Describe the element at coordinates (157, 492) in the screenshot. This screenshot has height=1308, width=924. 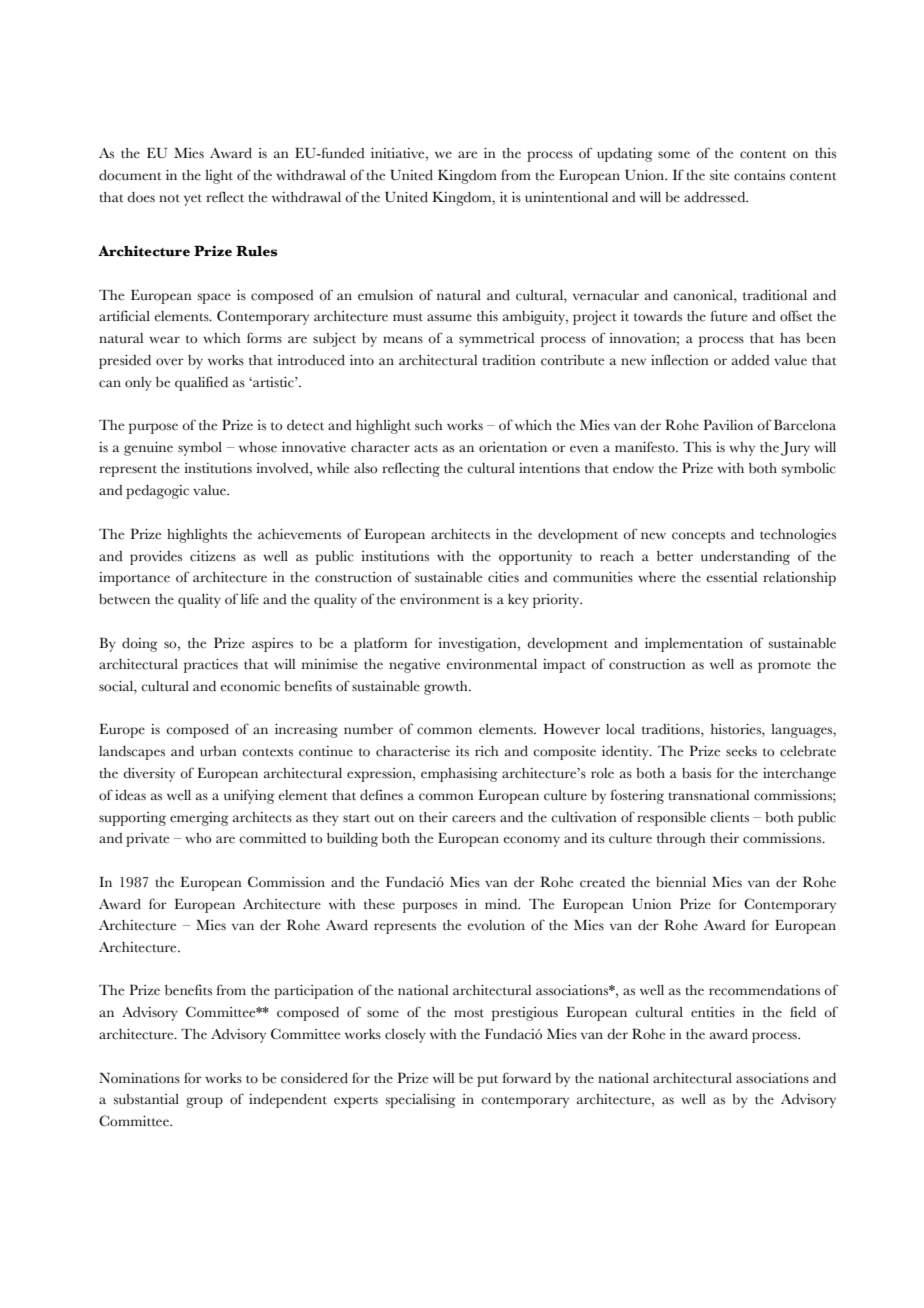
I see `pedagogic` at that location.
